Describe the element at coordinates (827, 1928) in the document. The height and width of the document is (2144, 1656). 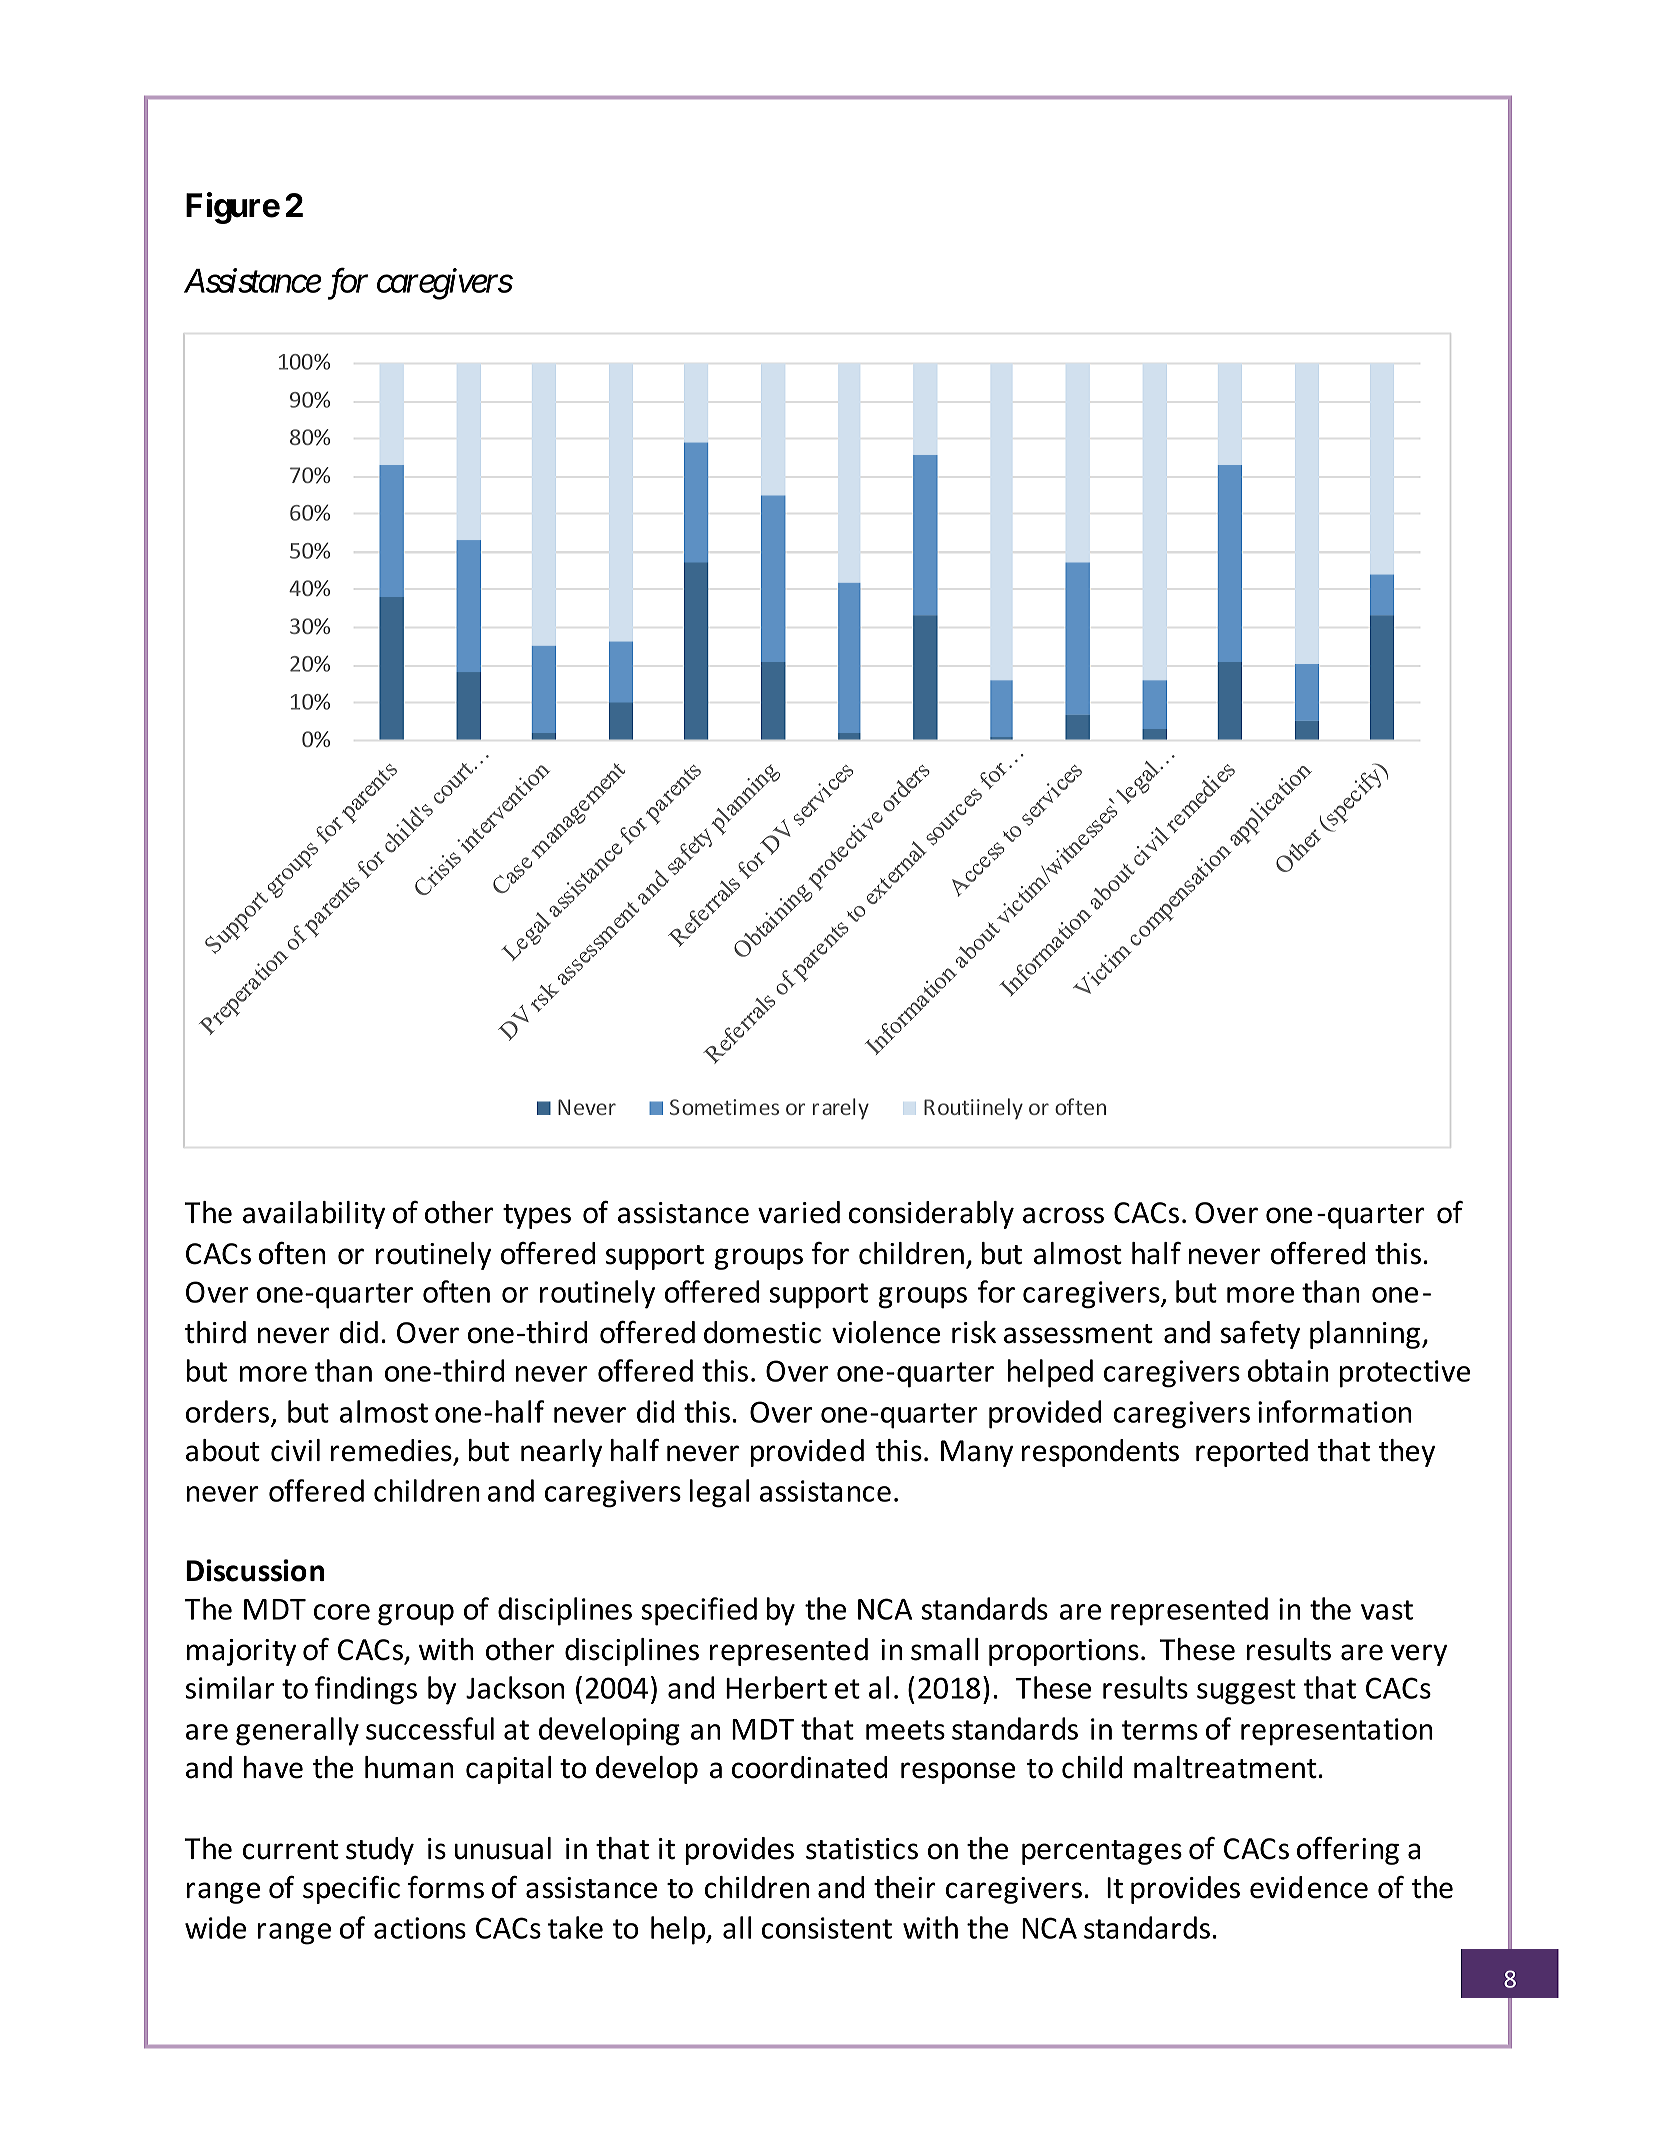
I see `consistent` at that location.
